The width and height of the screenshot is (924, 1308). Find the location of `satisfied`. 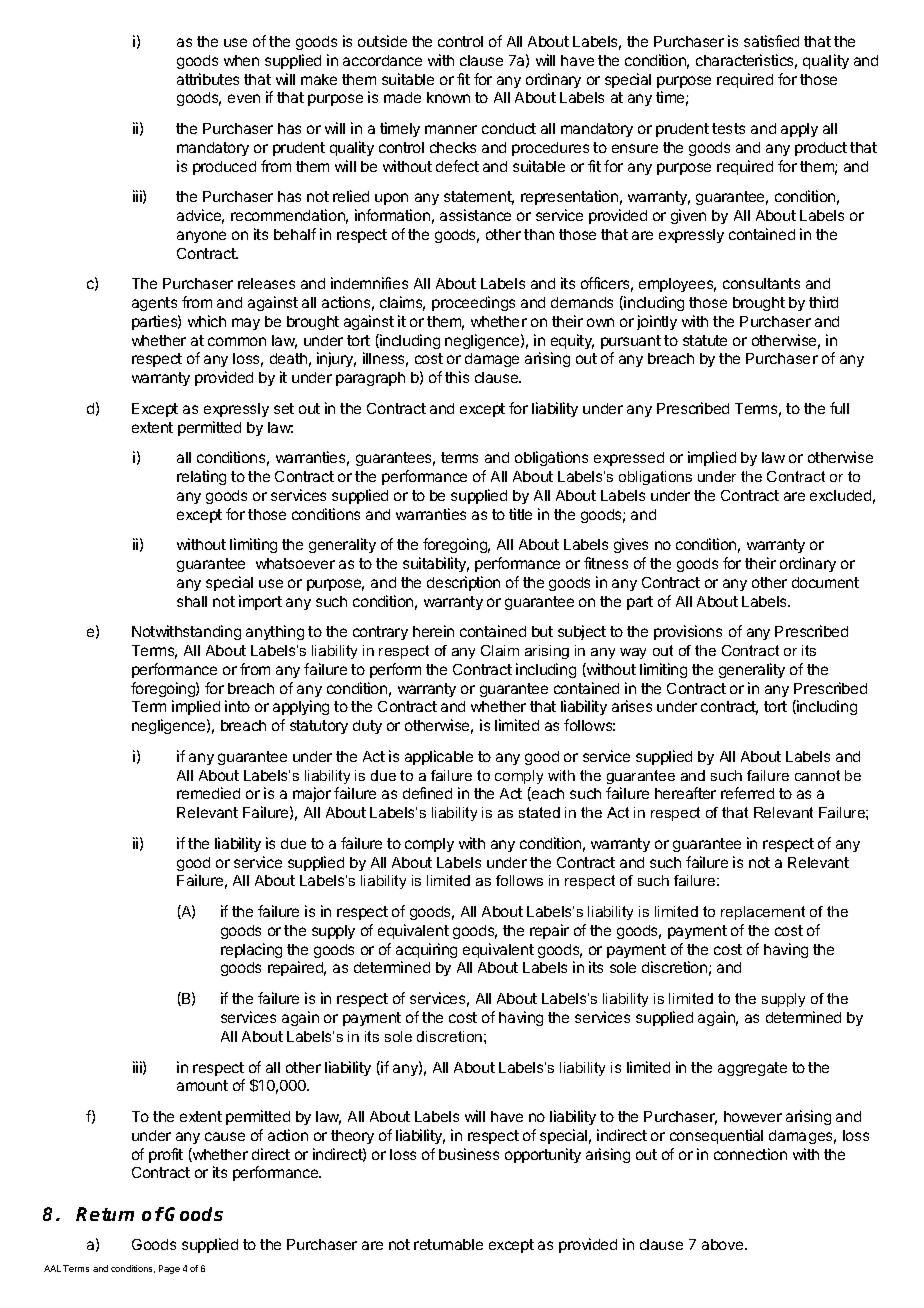

satisfied is located at coordinates (771, 41).
